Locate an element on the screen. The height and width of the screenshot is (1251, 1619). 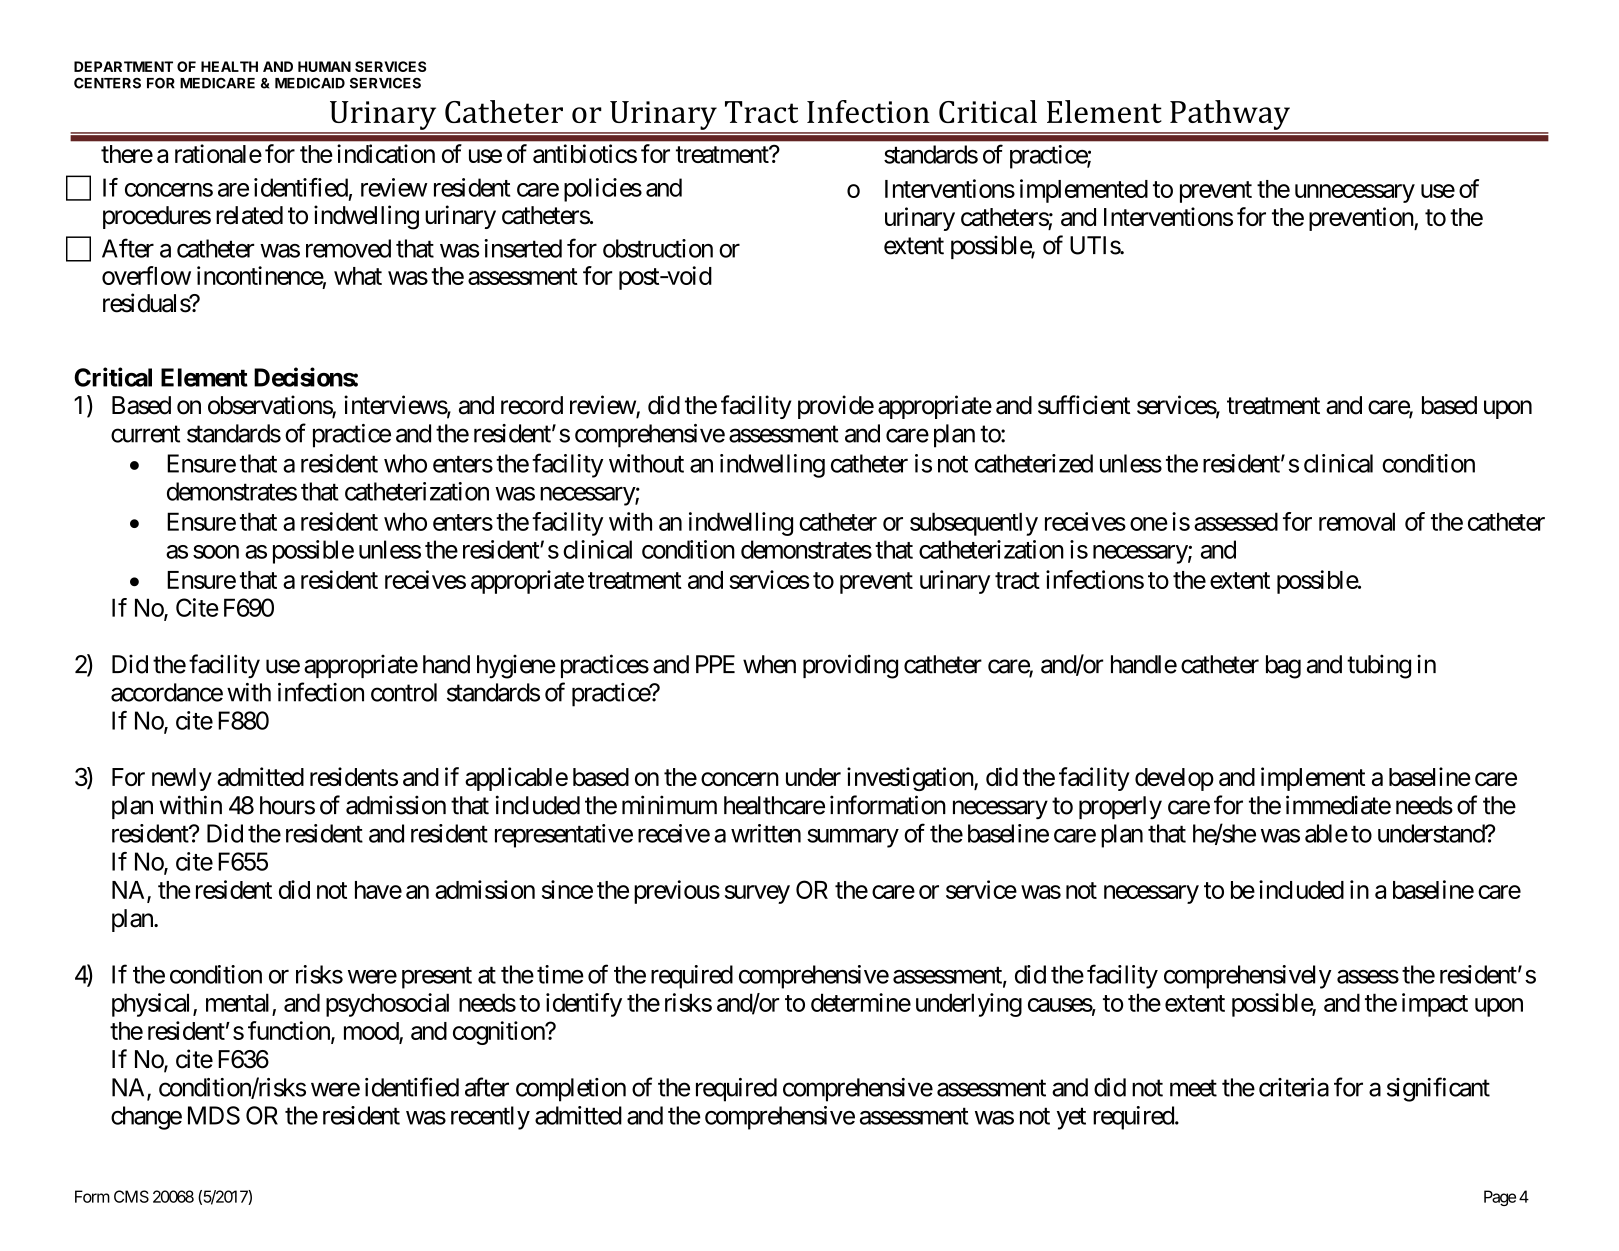
mental is located at coordinates (237, 1002).
